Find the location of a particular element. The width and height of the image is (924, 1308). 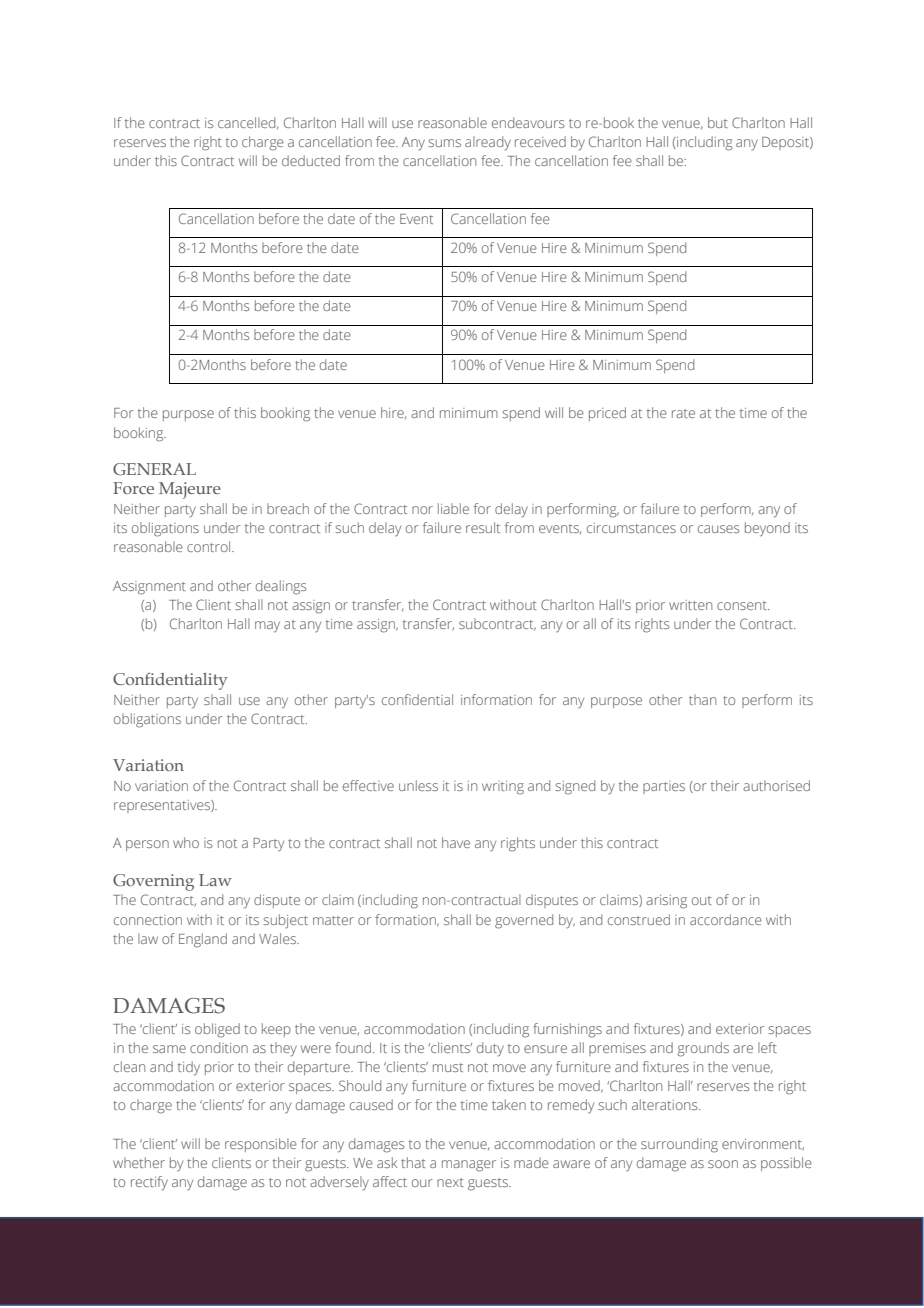

may is located at coordinates (267, 627).
